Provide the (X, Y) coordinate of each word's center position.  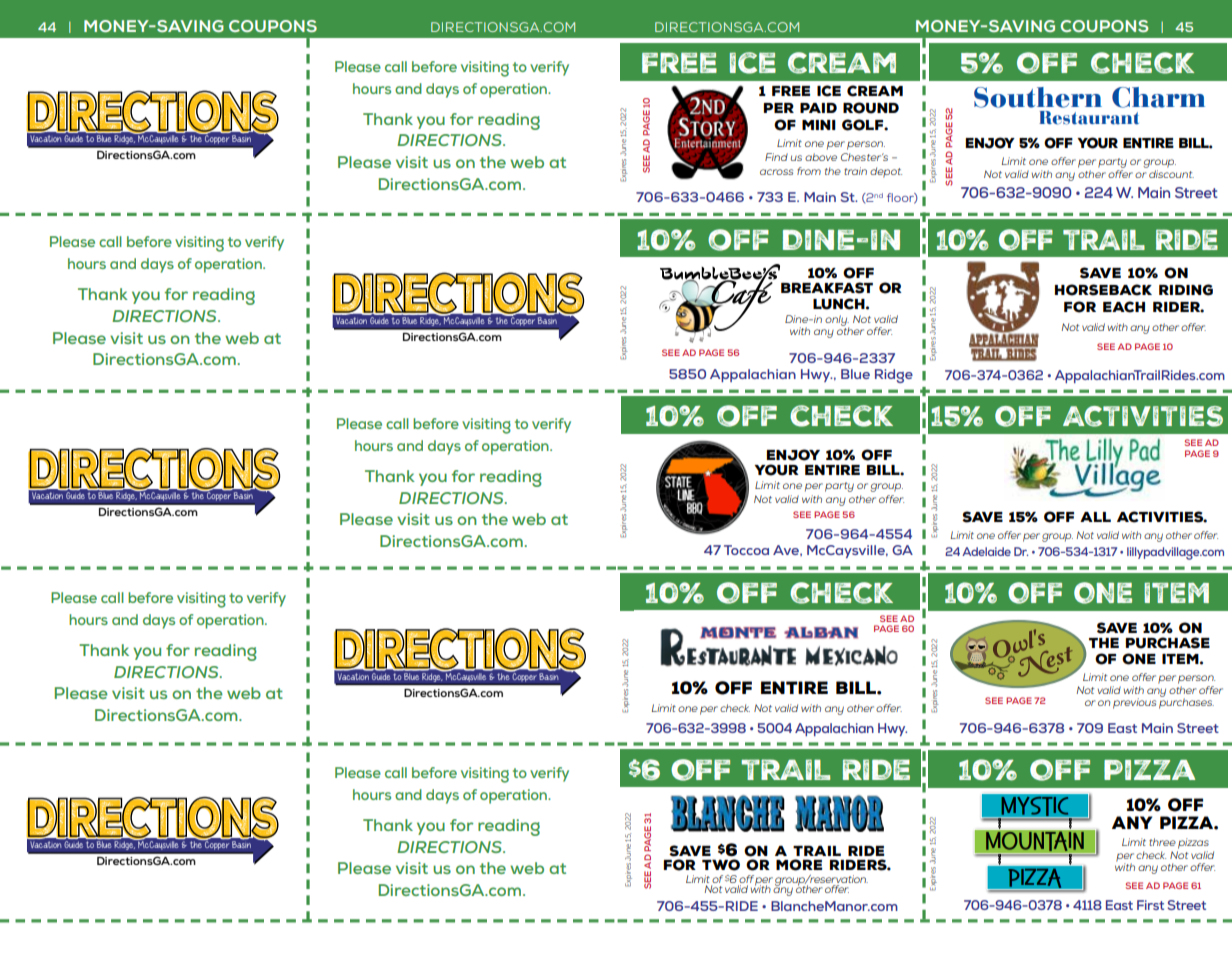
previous (1134, 703)
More (799, 865)
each (1124, 307)
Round (871, 108)
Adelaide (986, 551)
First (1150, 905)
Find (776, 157)
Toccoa (746, 550)
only (837, 321)
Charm (1158, 97)
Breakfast (827, 288)
